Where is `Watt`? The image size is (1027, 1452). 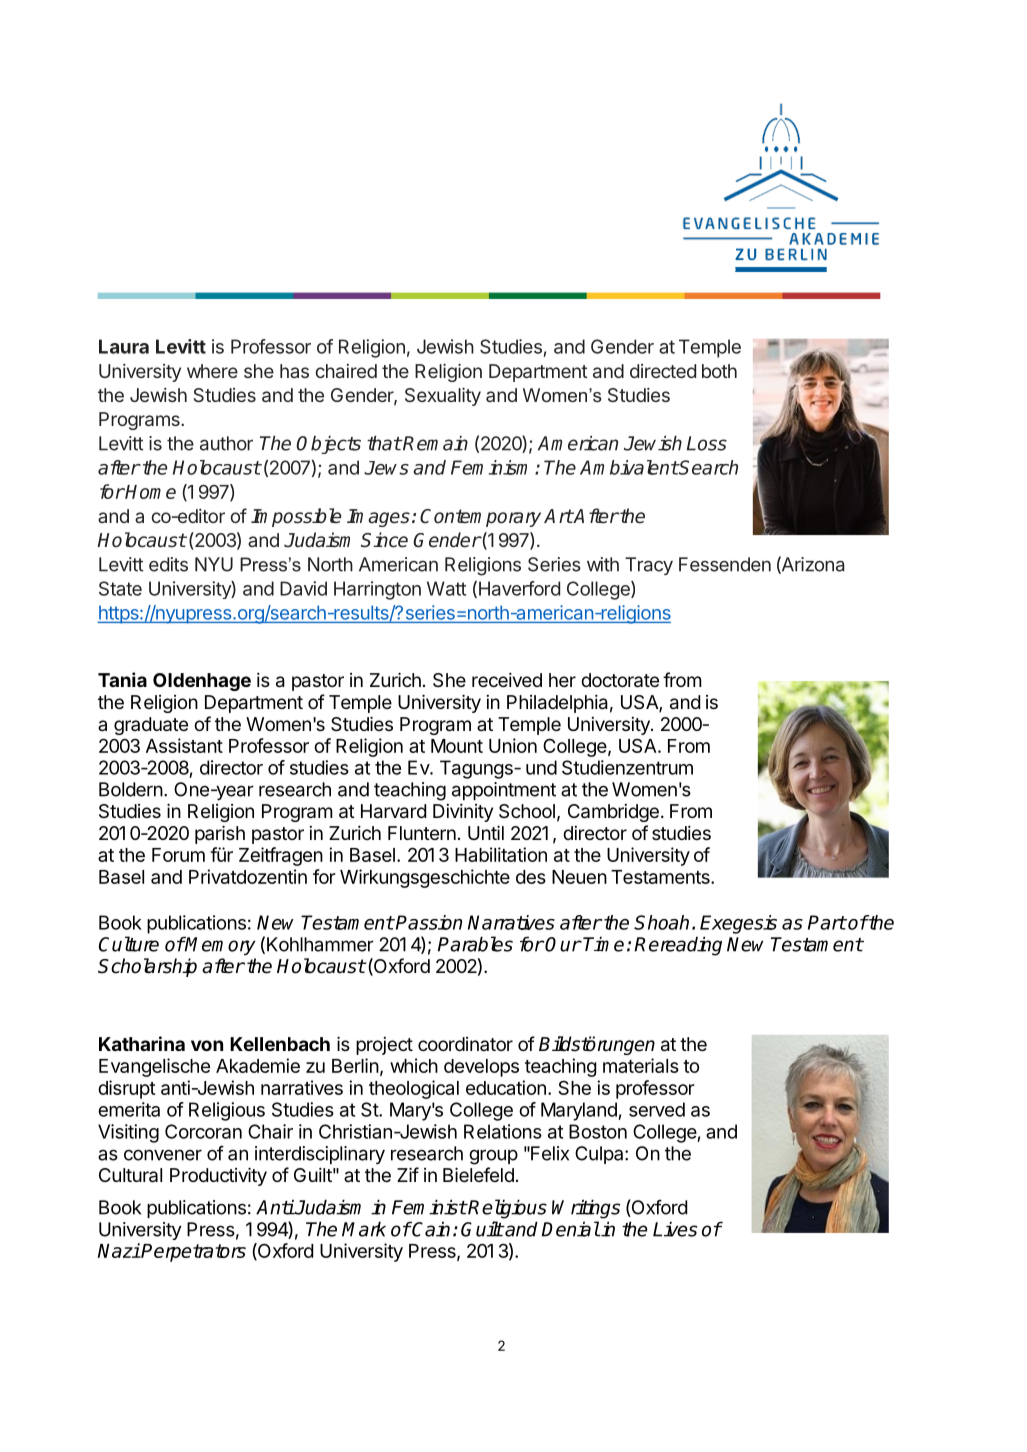 Watt is located at coordinates (446, 588).
